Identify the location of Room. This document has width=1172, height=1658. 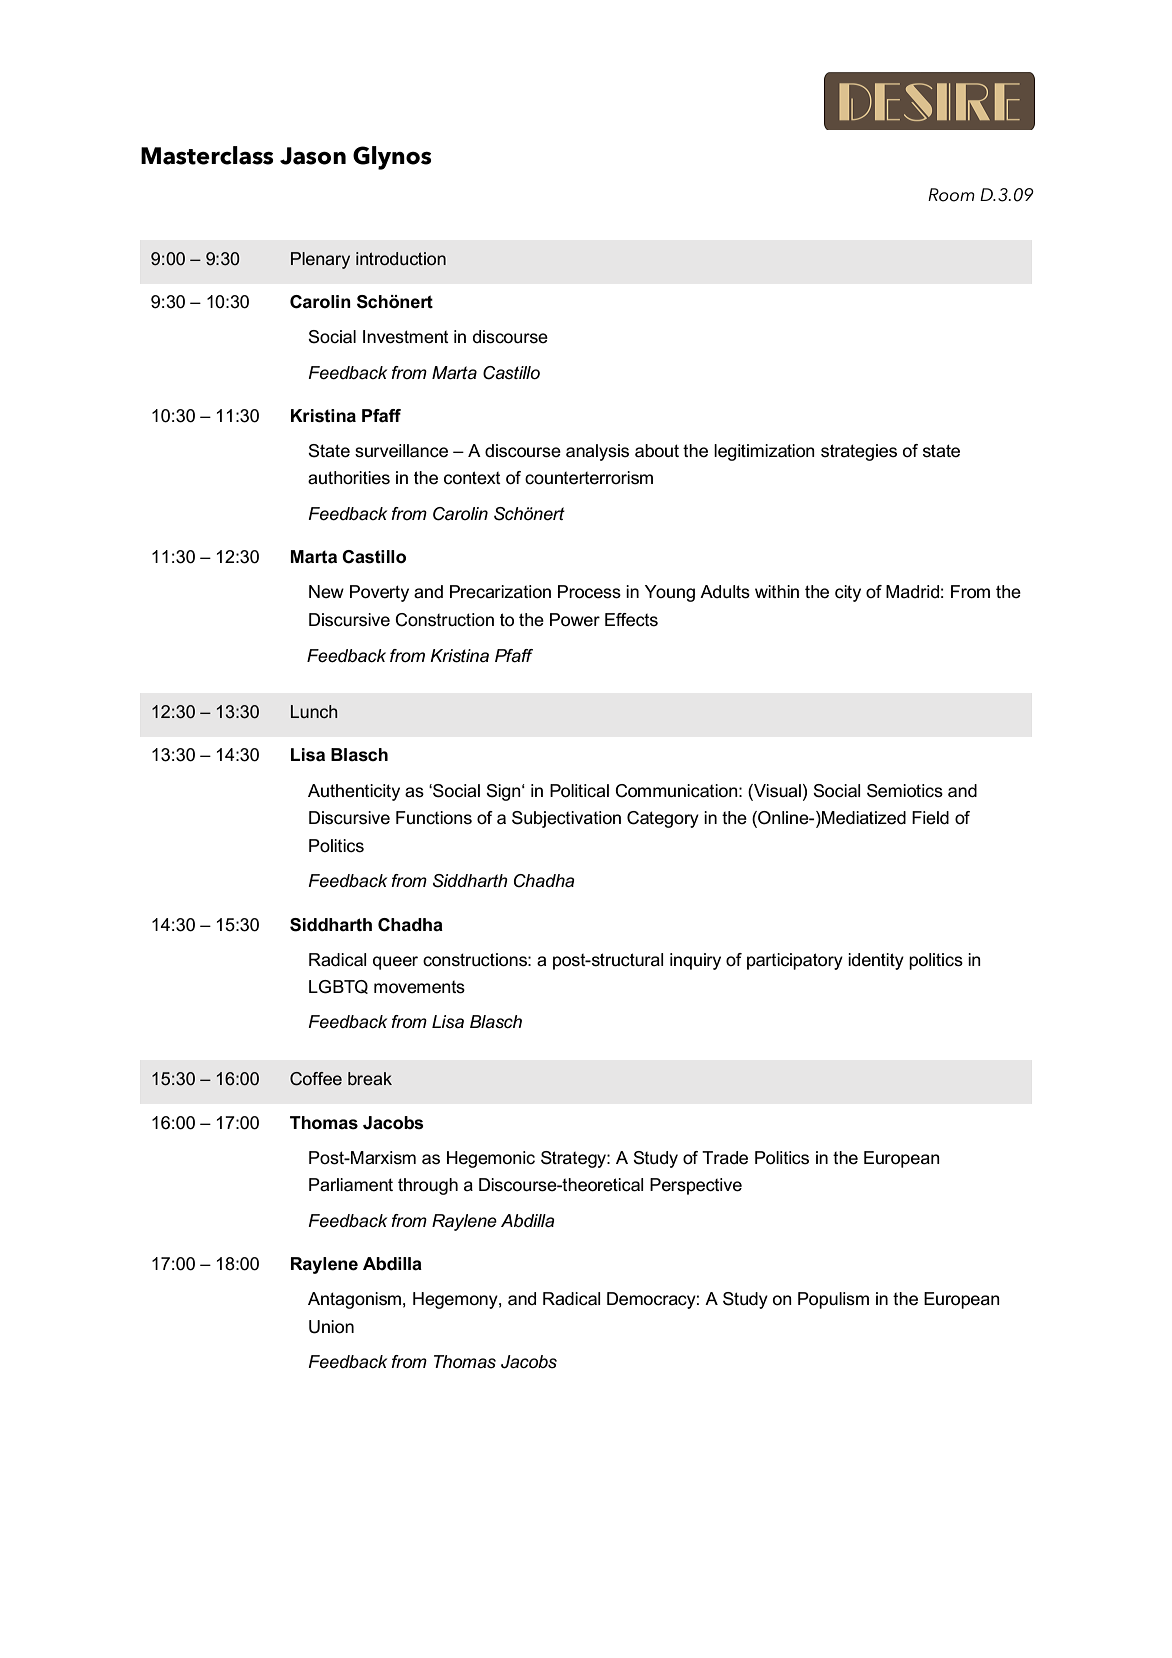
(951, 195).
